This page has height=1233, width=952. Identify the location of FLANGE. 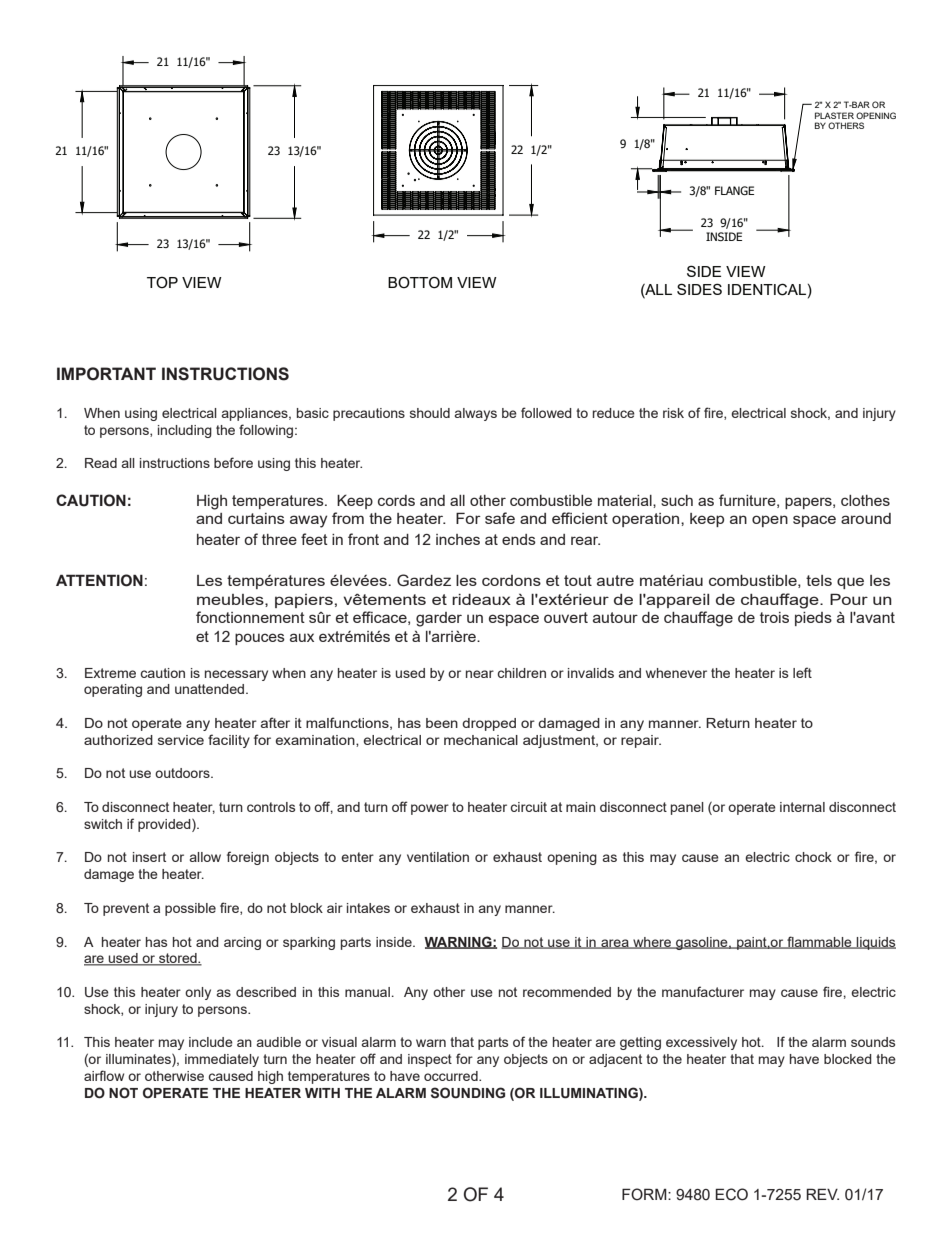
(734, 190).
